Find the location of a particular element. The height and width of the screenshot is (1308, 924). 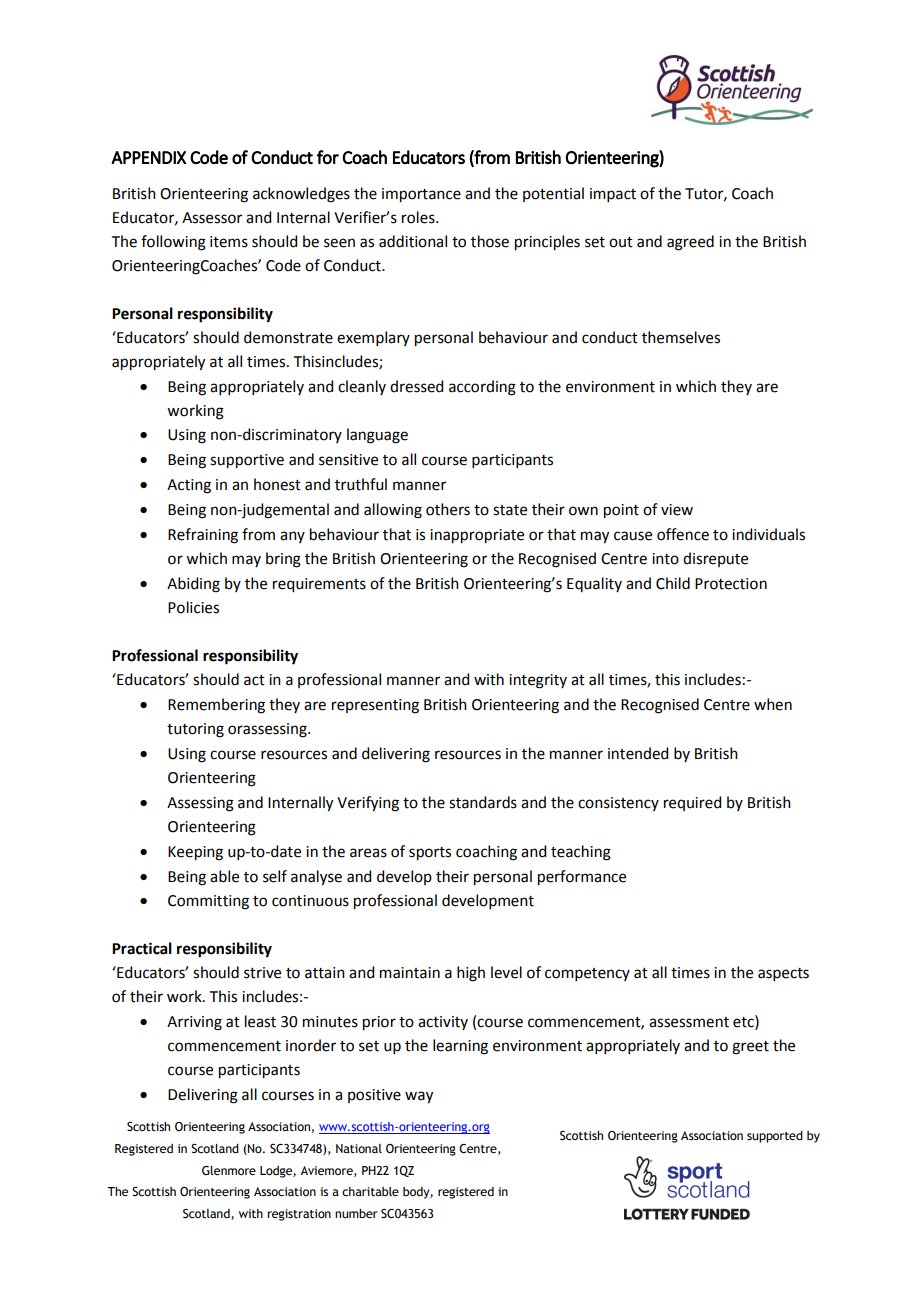

registration is located at coordinates (299, 1215).
